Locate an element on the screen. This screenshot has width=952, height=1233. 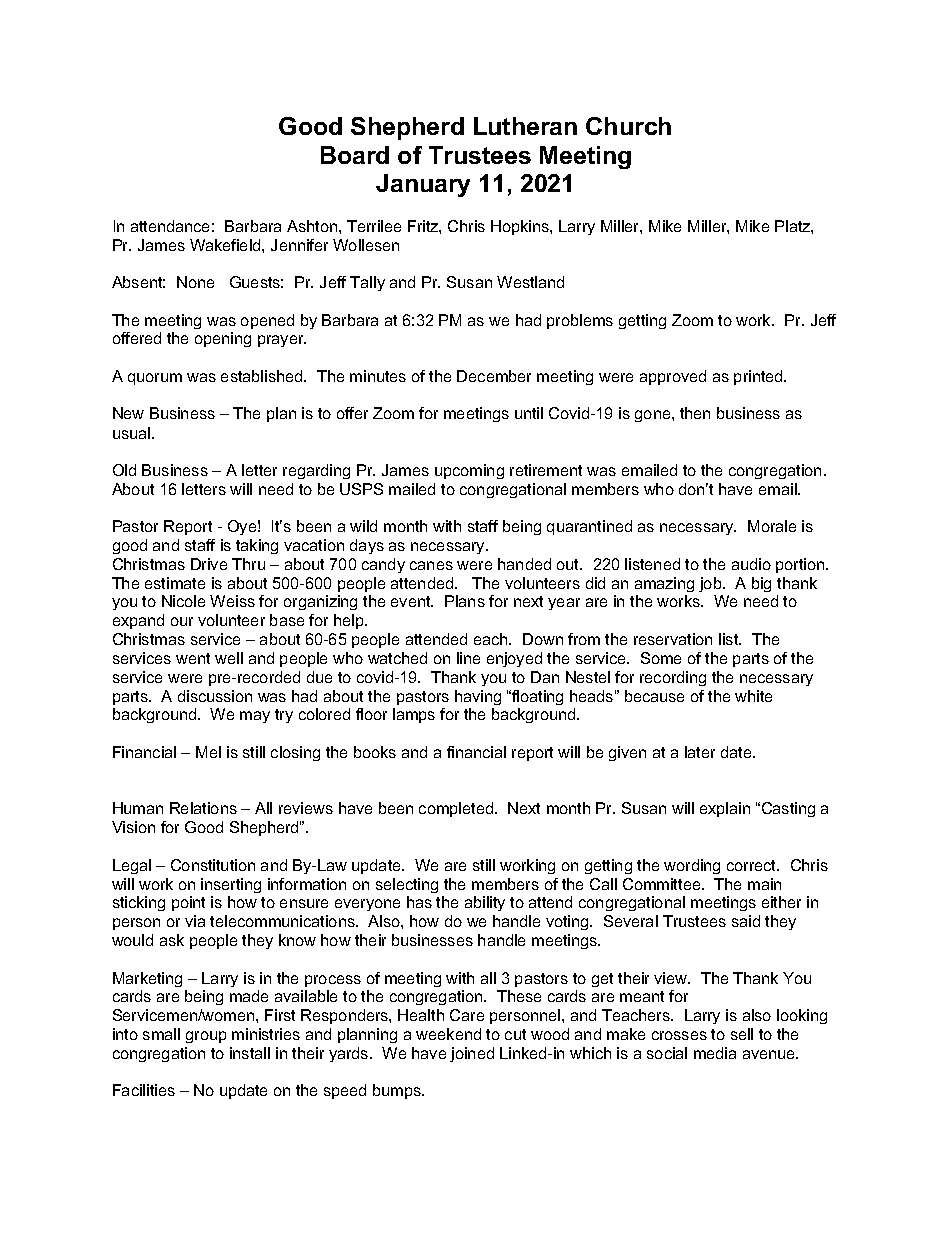
Church is located at coordinates (628, 126).
